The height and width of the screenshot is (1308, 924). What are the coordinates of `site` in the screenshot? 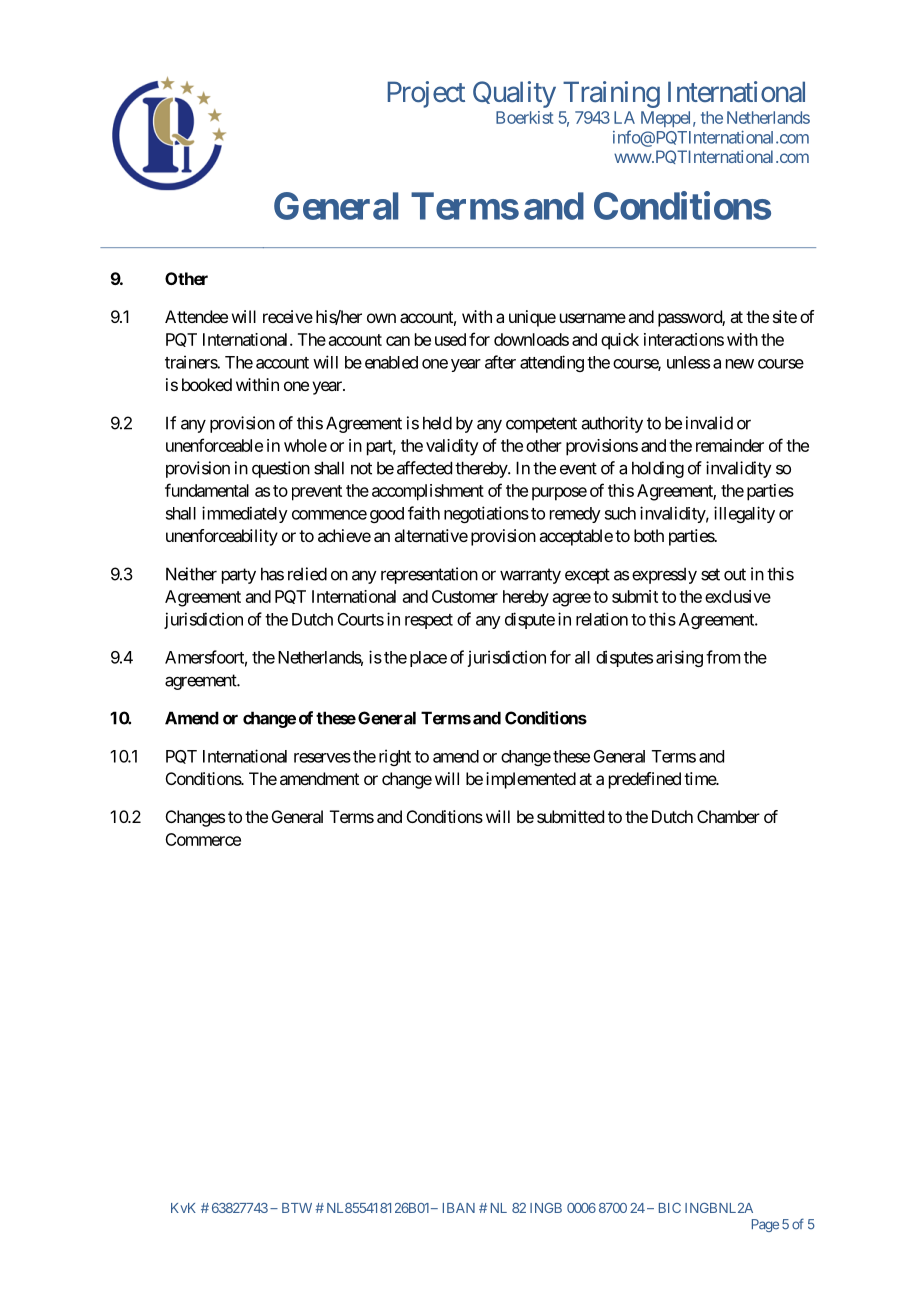 It's located at (785, 316).
